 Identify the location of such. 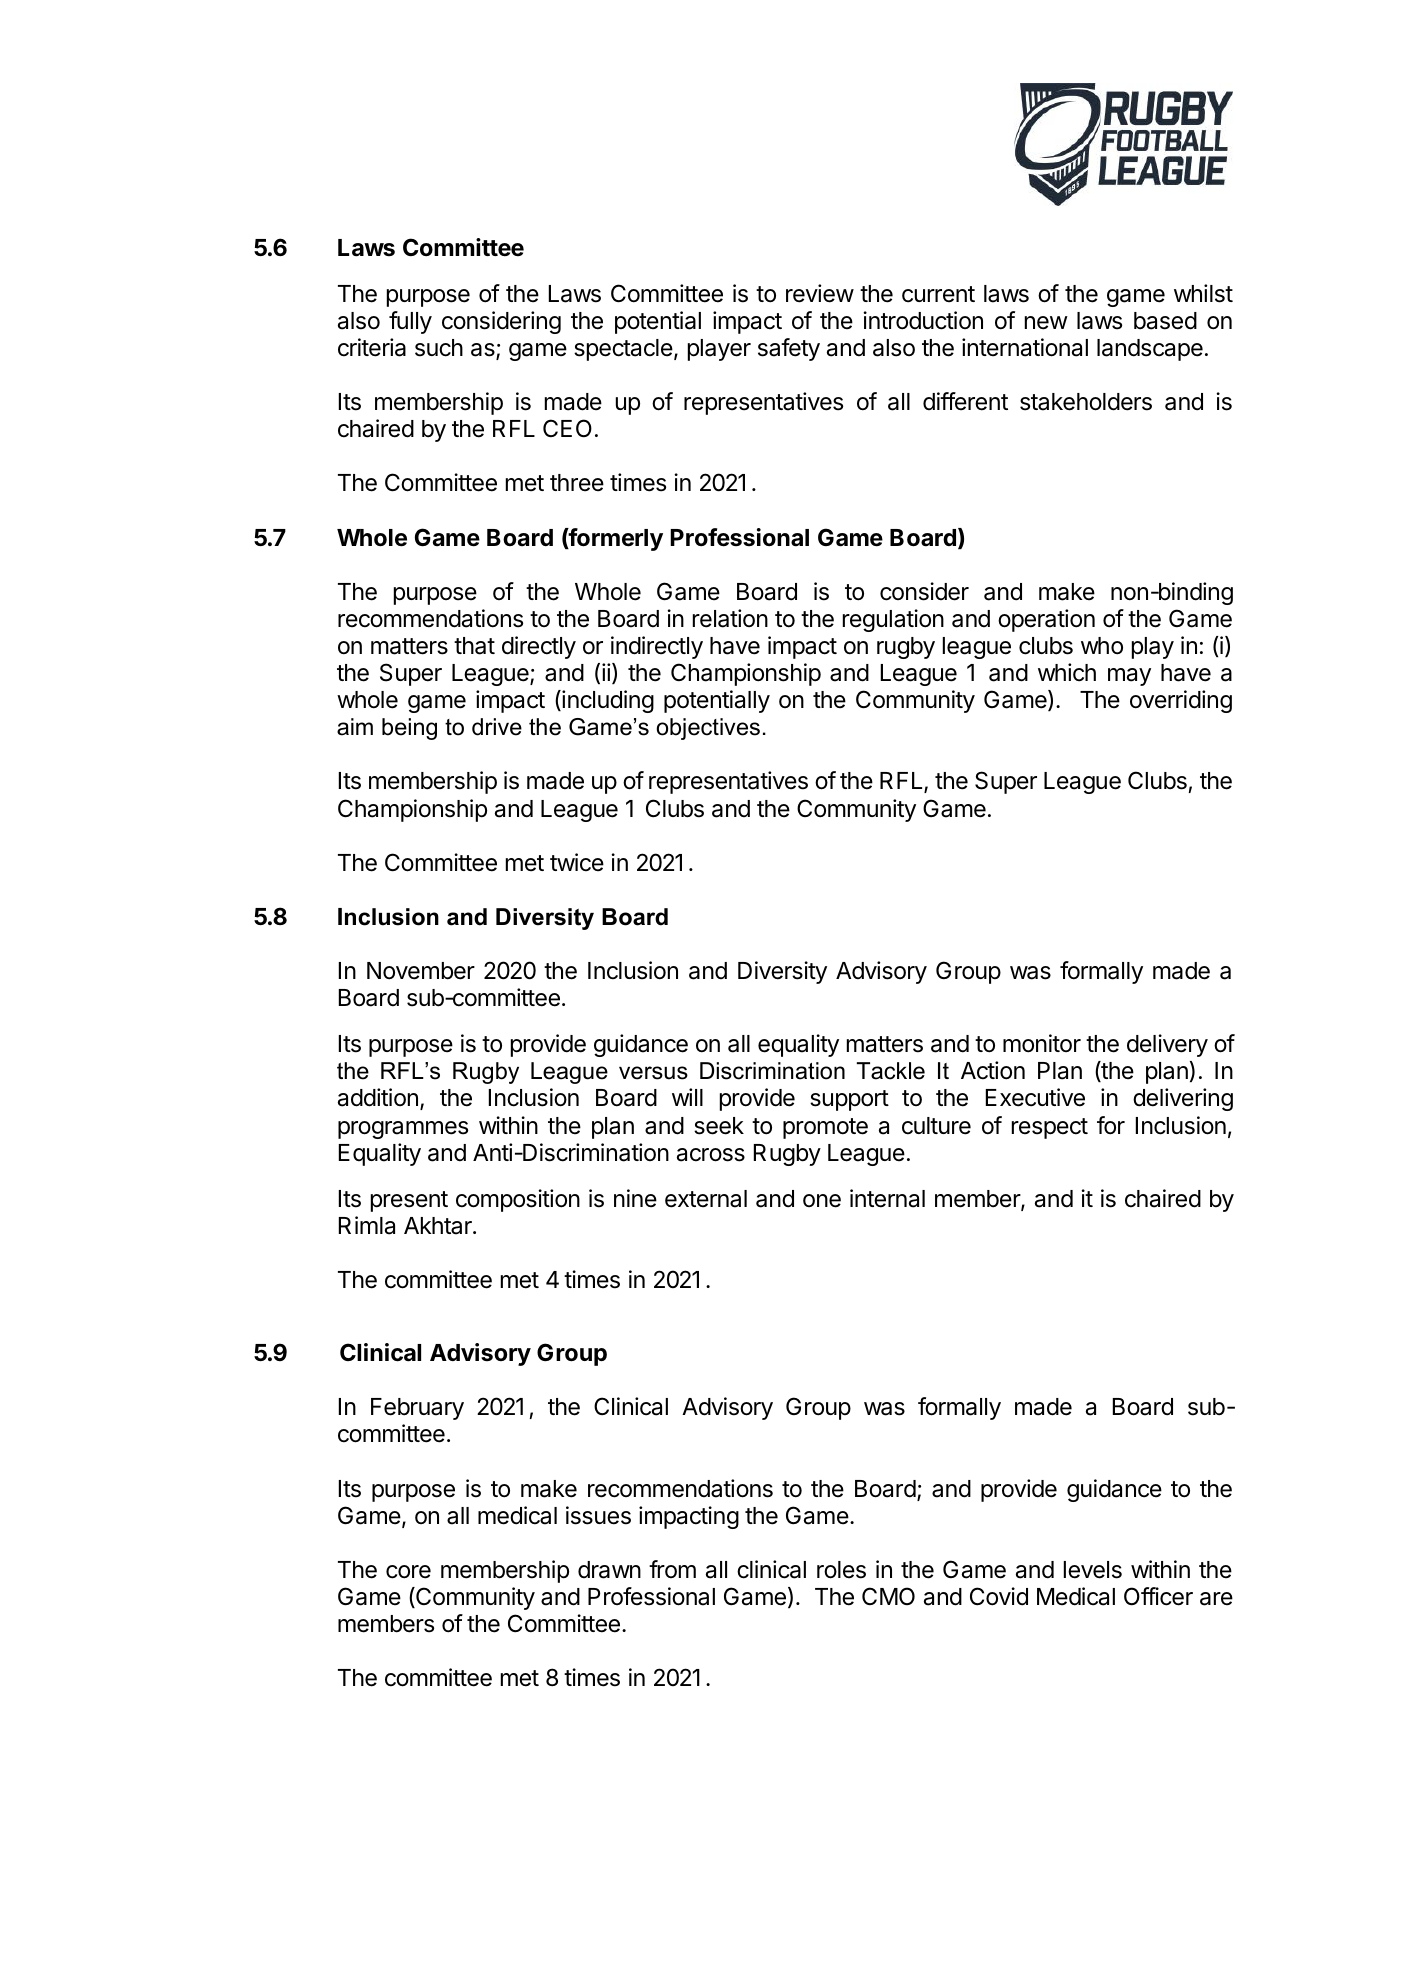
(439, 348).
